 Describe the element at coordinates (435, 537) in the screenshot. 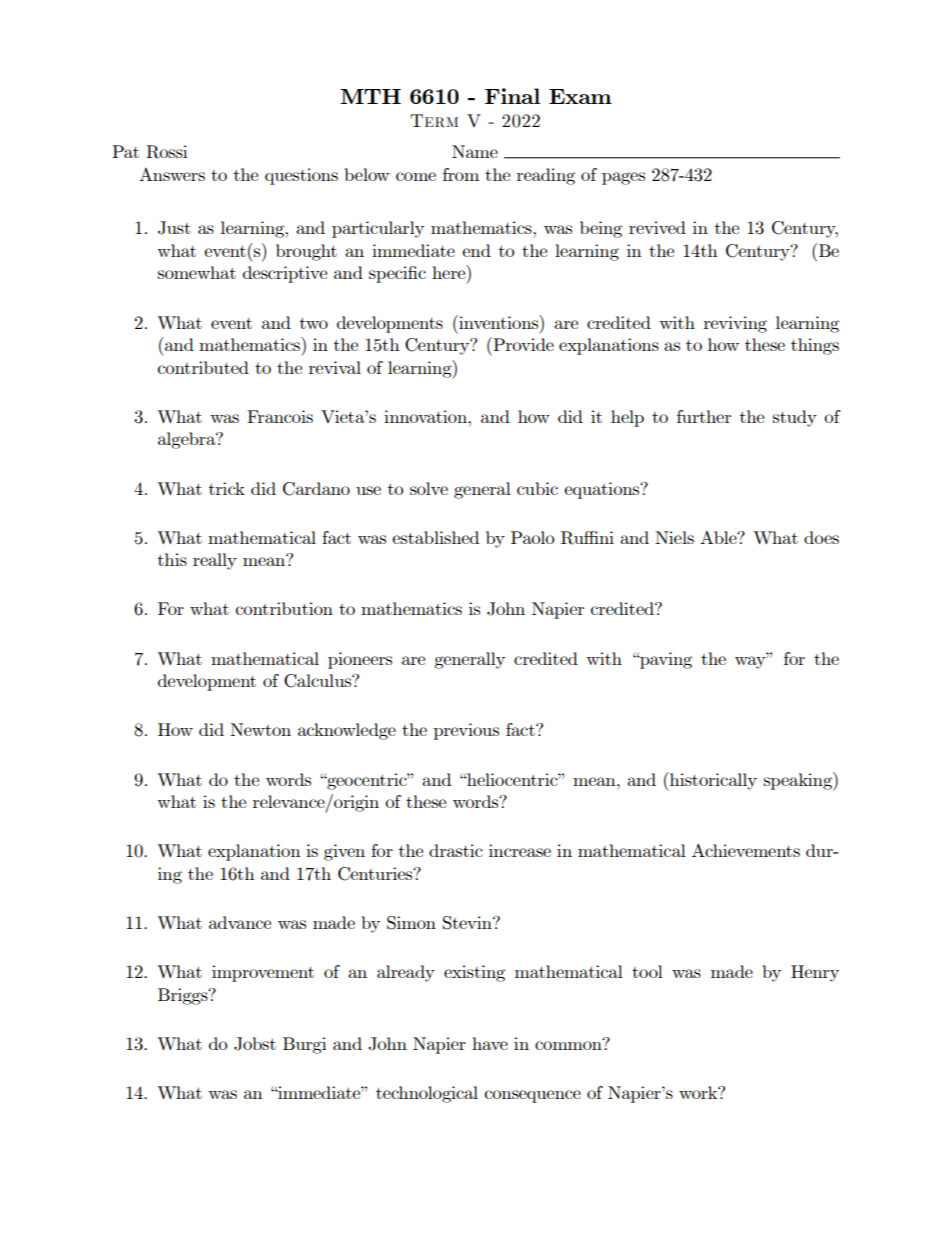

I see `established` at that location.
